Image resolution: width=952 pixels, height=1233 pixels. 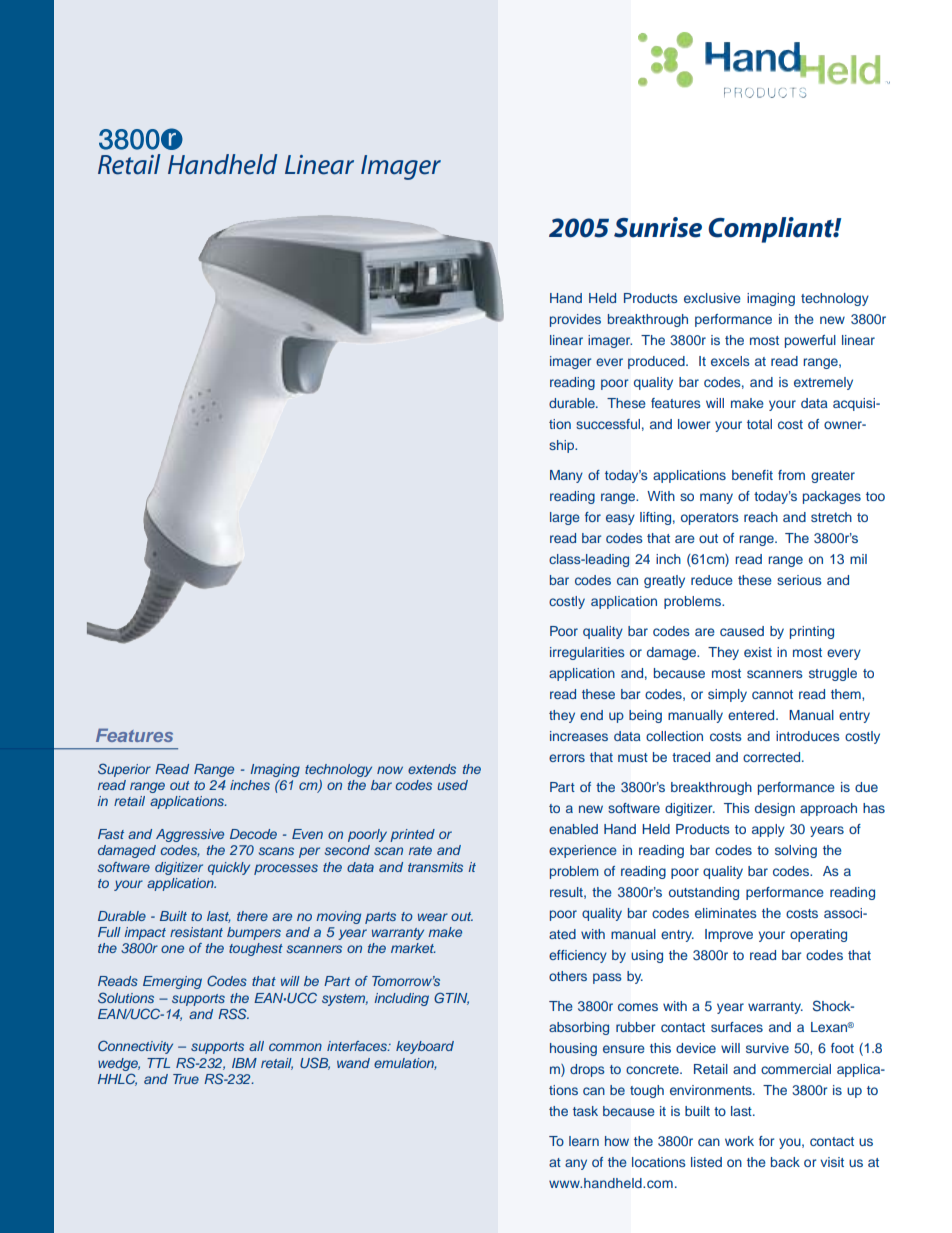 I want to click on resistant, so click(x=196, y=932).
